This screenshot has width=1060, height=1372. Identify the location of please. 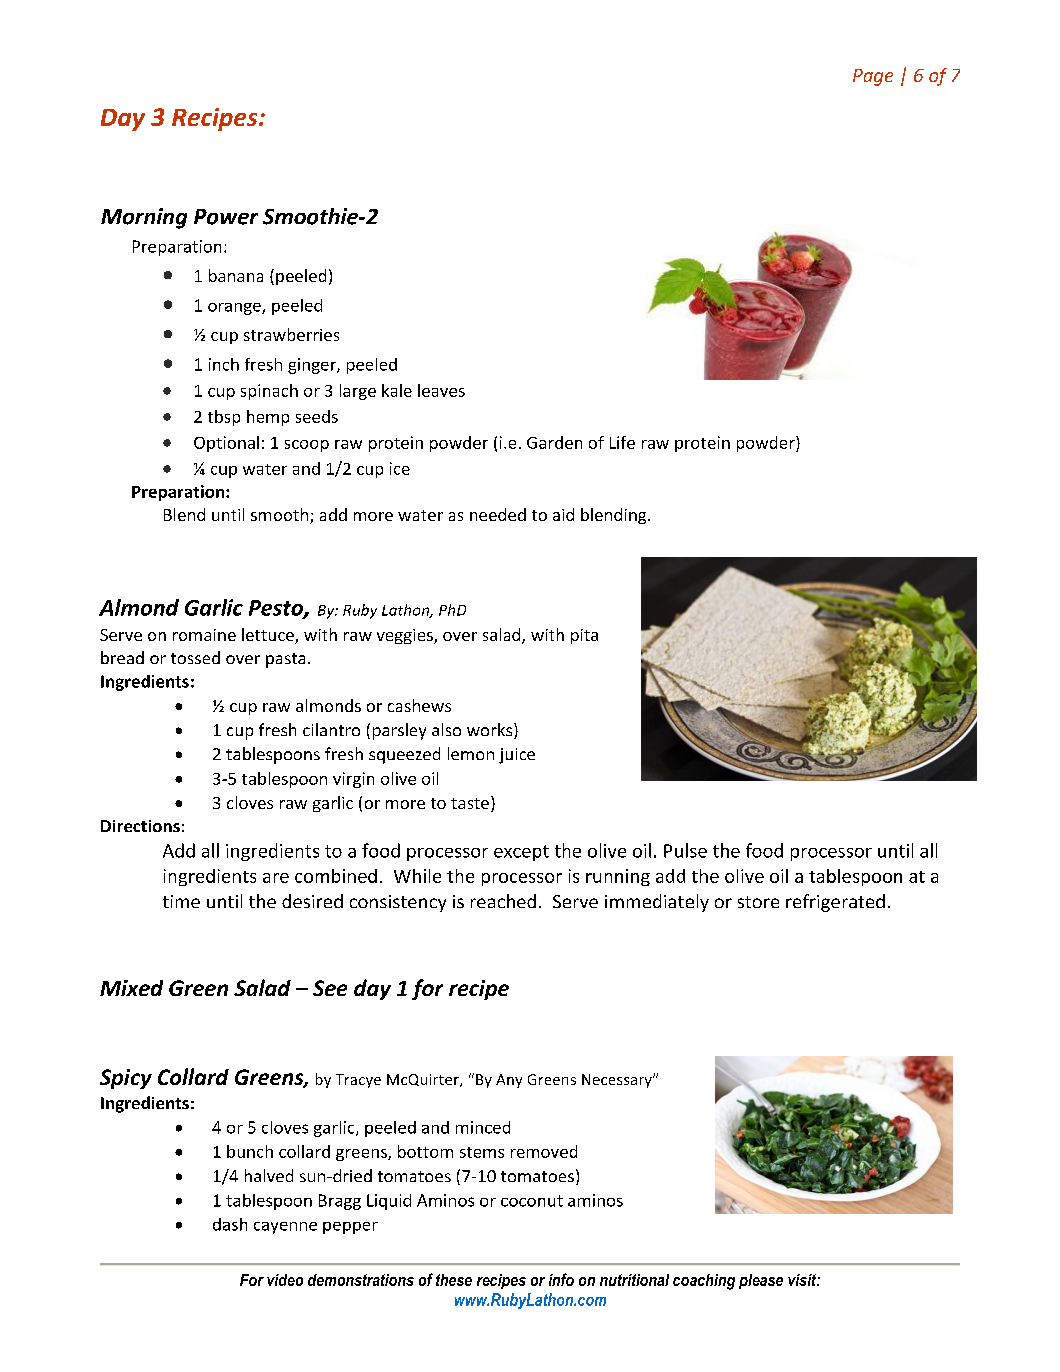
(761, 1281).
